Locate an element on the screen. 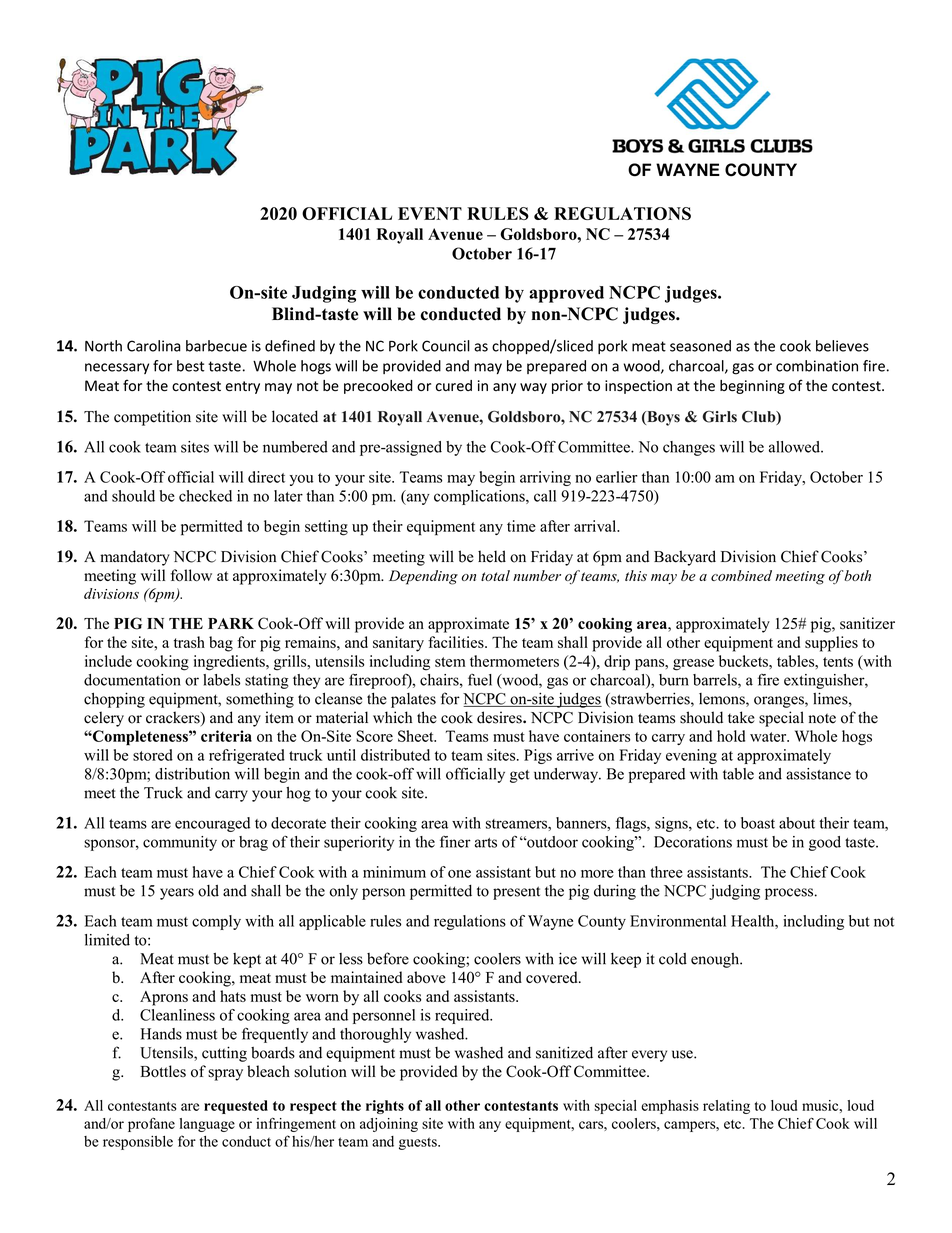  fuel is located at coordinates (480, 680).
